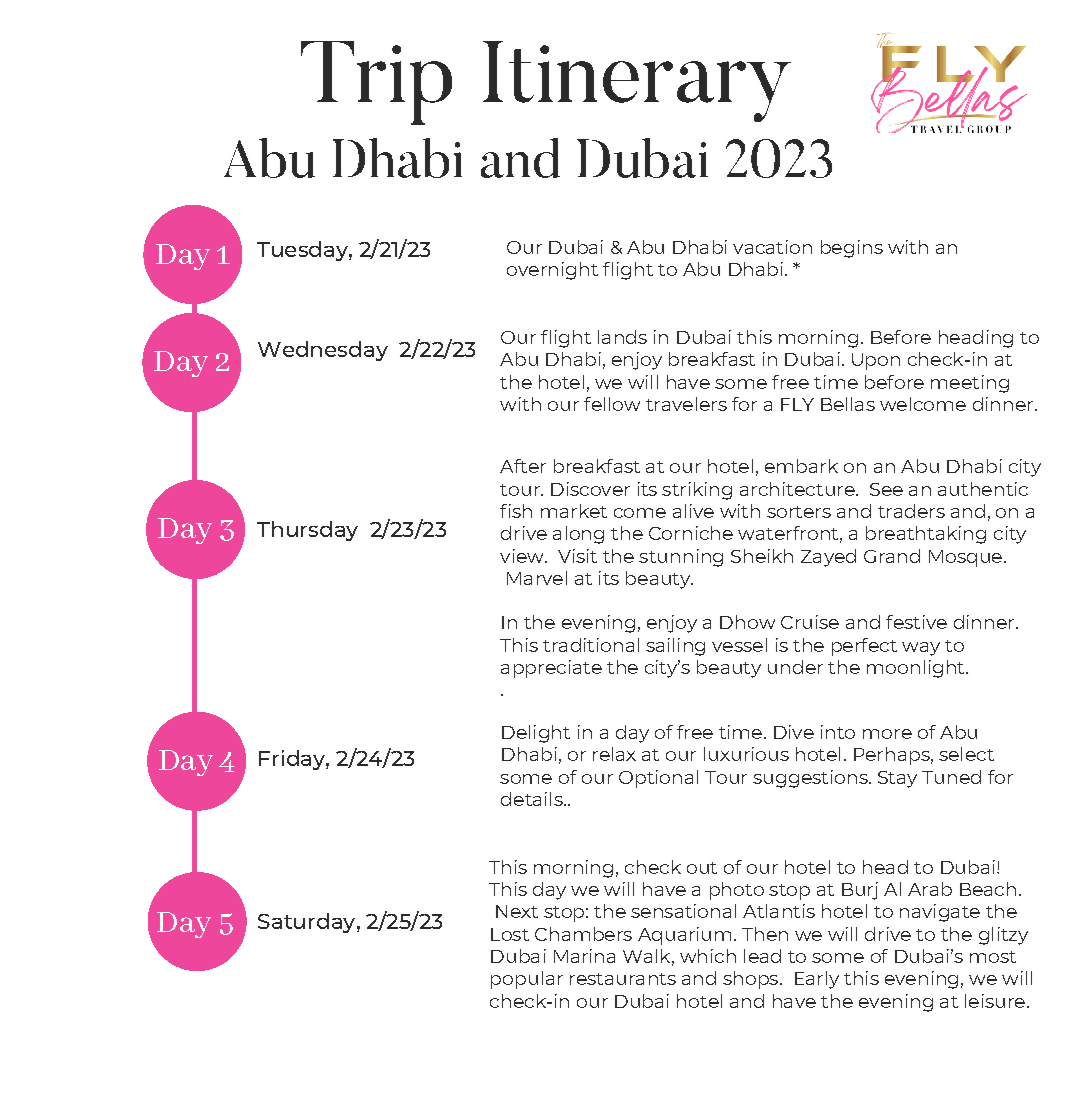  Describe the element at coordinates (623, 979) in the image. I see `restaurants` at that location.
